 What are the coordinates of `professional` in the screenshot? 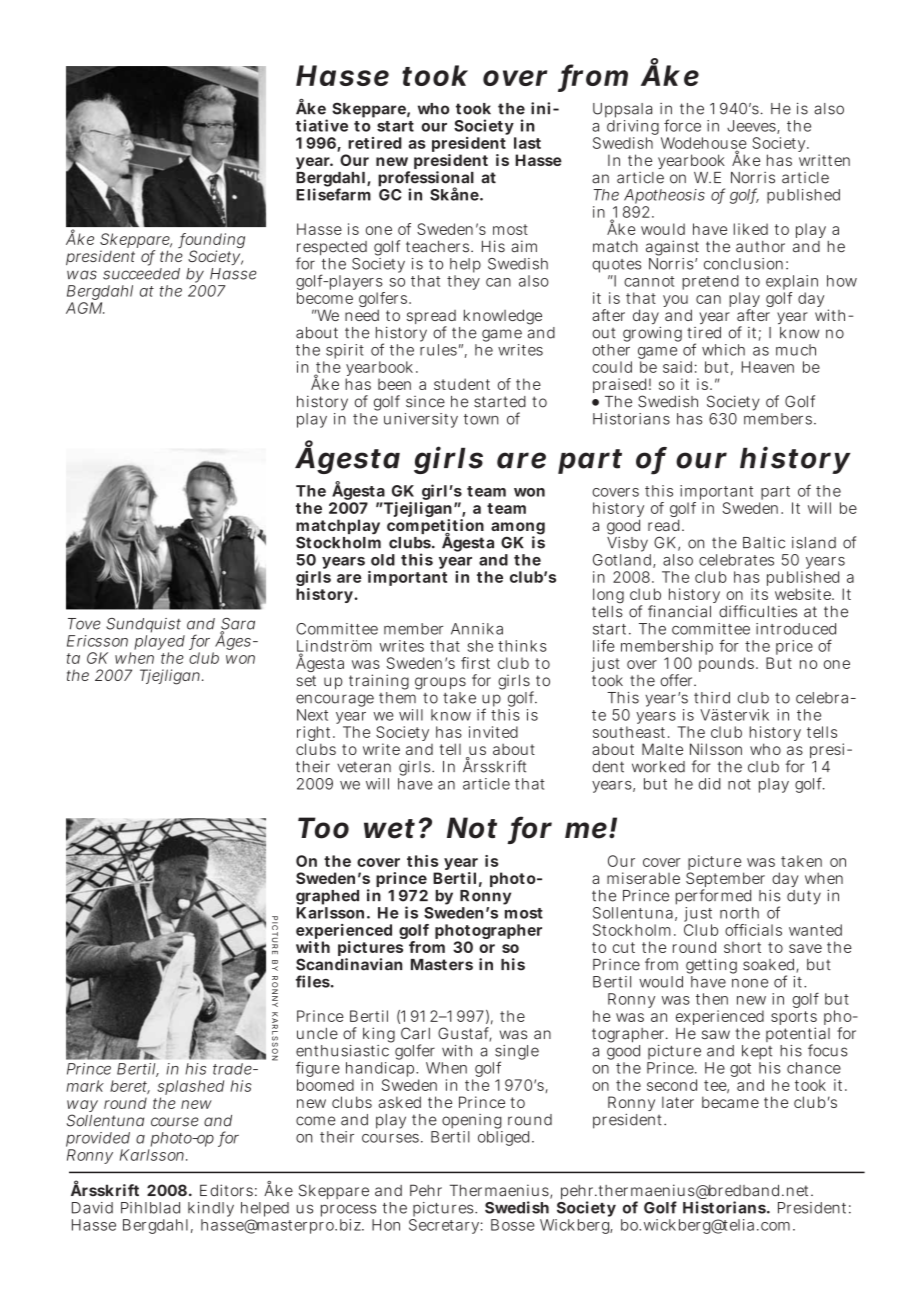 It's located at (426, 180).
